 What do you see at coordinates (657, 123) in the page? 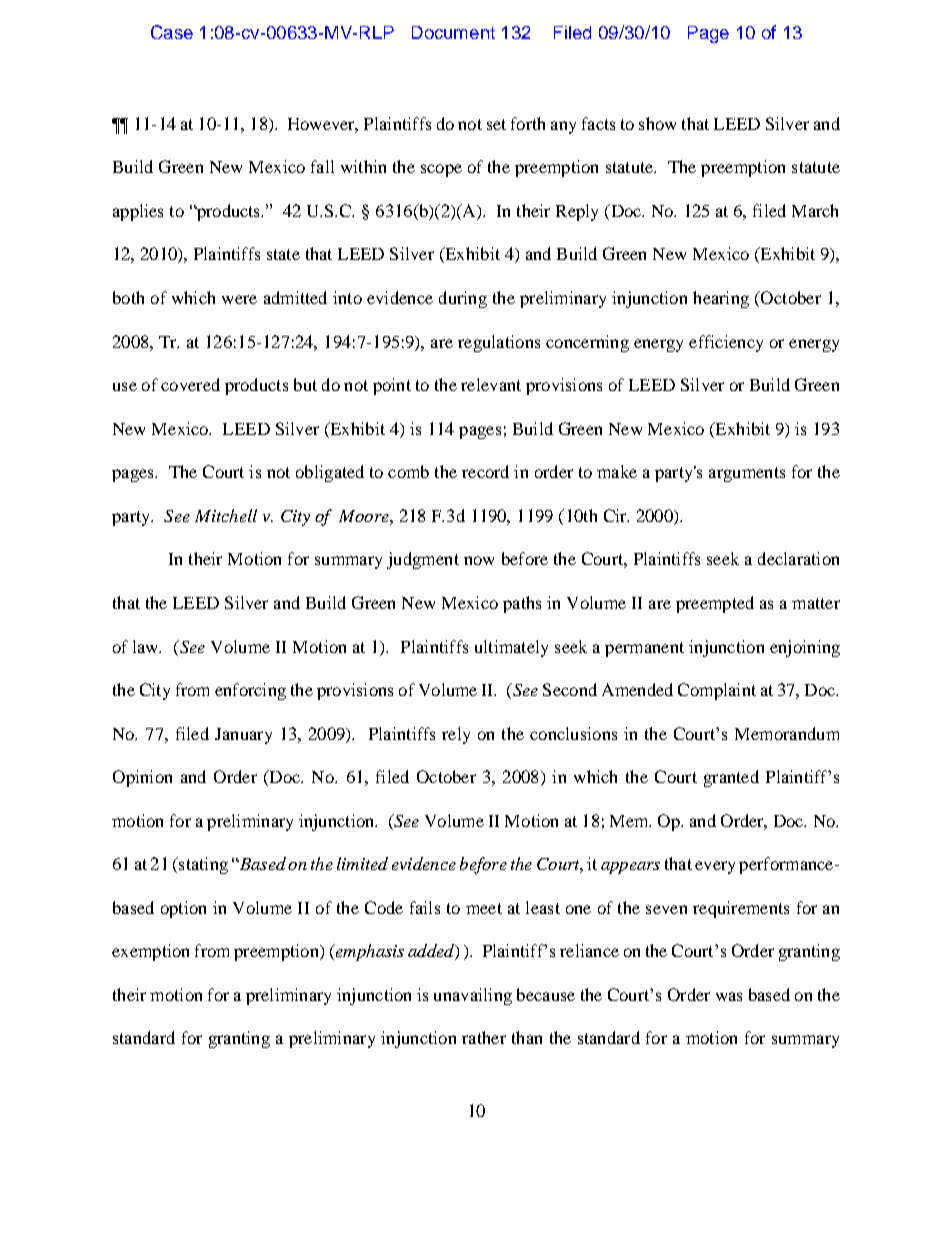
I see `show` at bounding box center [657, 123].
